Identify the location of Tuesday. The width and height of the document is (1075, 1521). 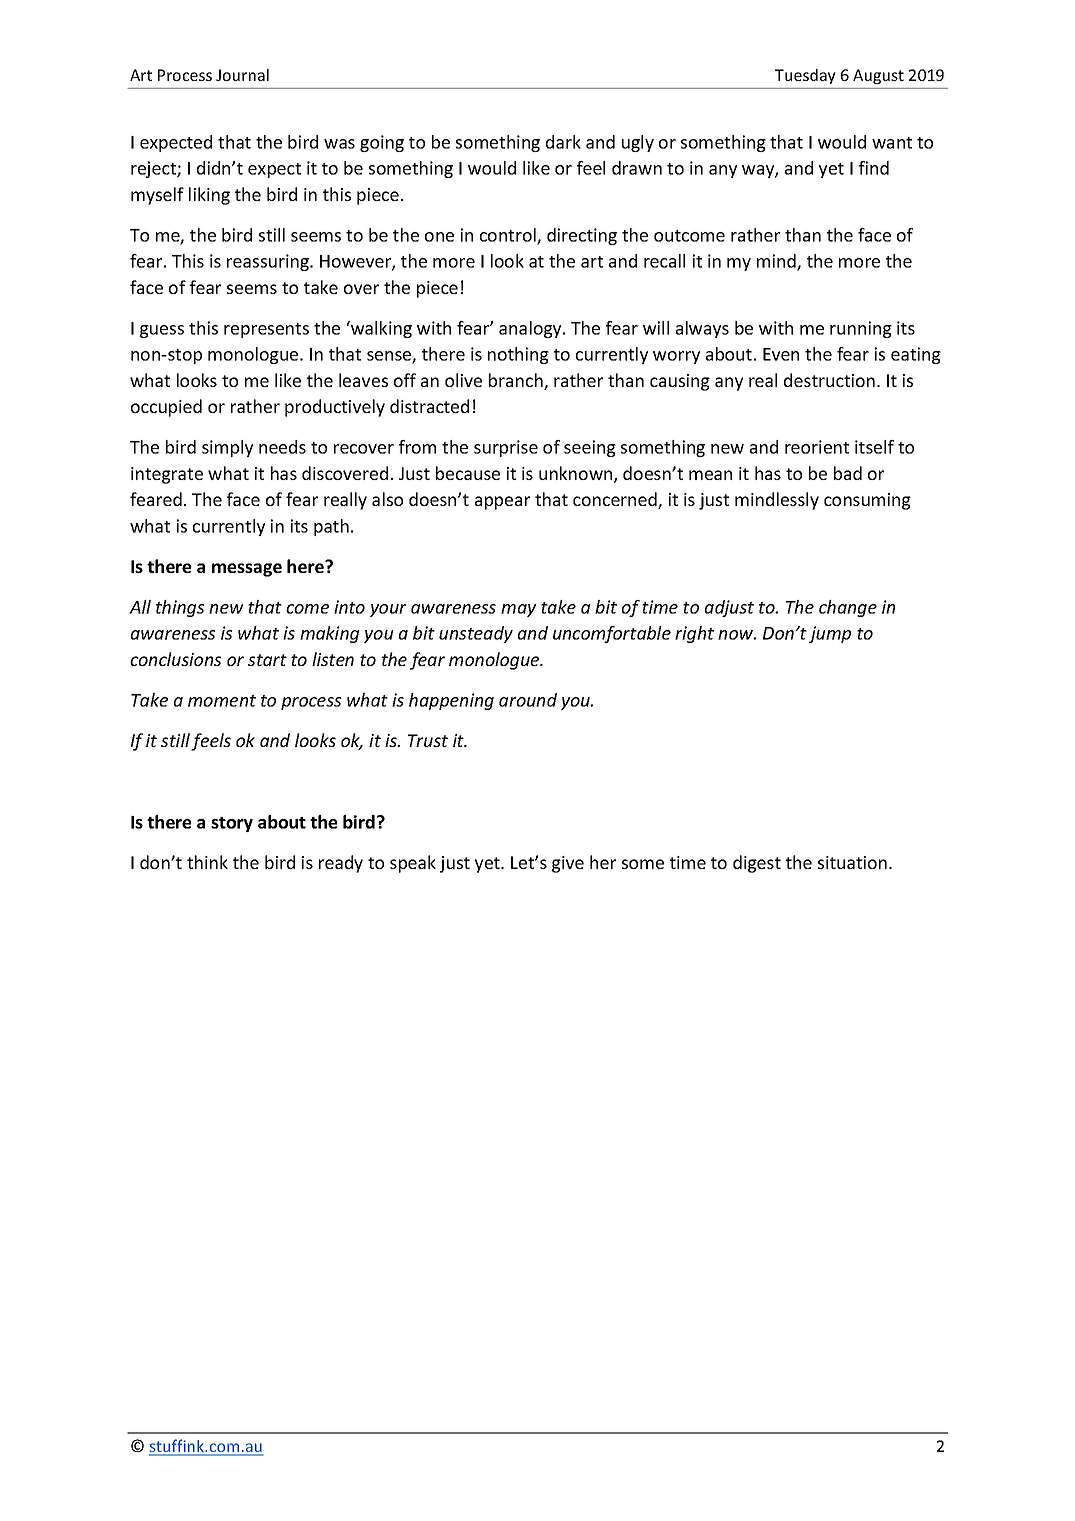
(805, 76).
